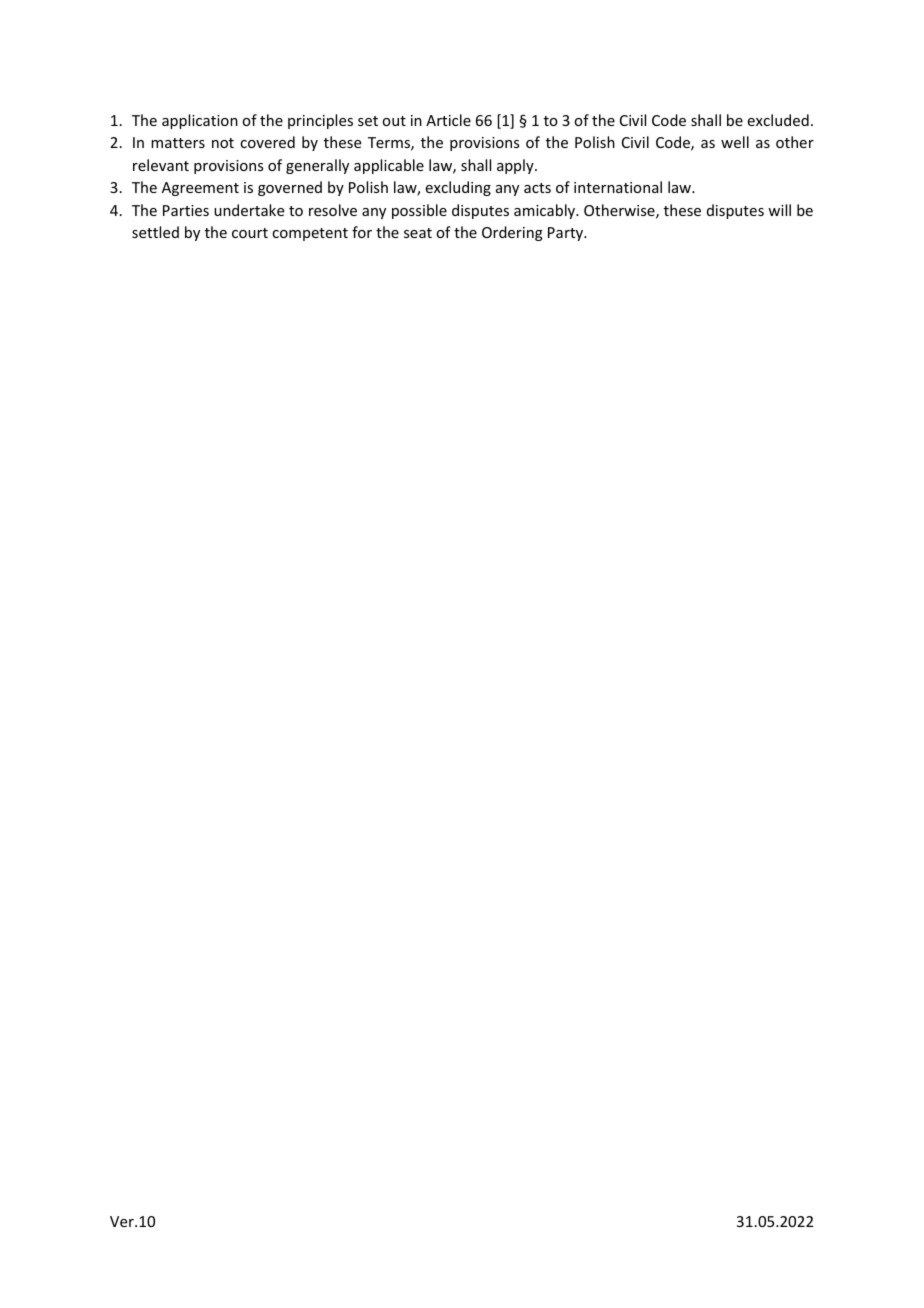 The image size is (924, 1308). Describe the element at coordinates (267, 142) in the page. I see `covered` at that location.
